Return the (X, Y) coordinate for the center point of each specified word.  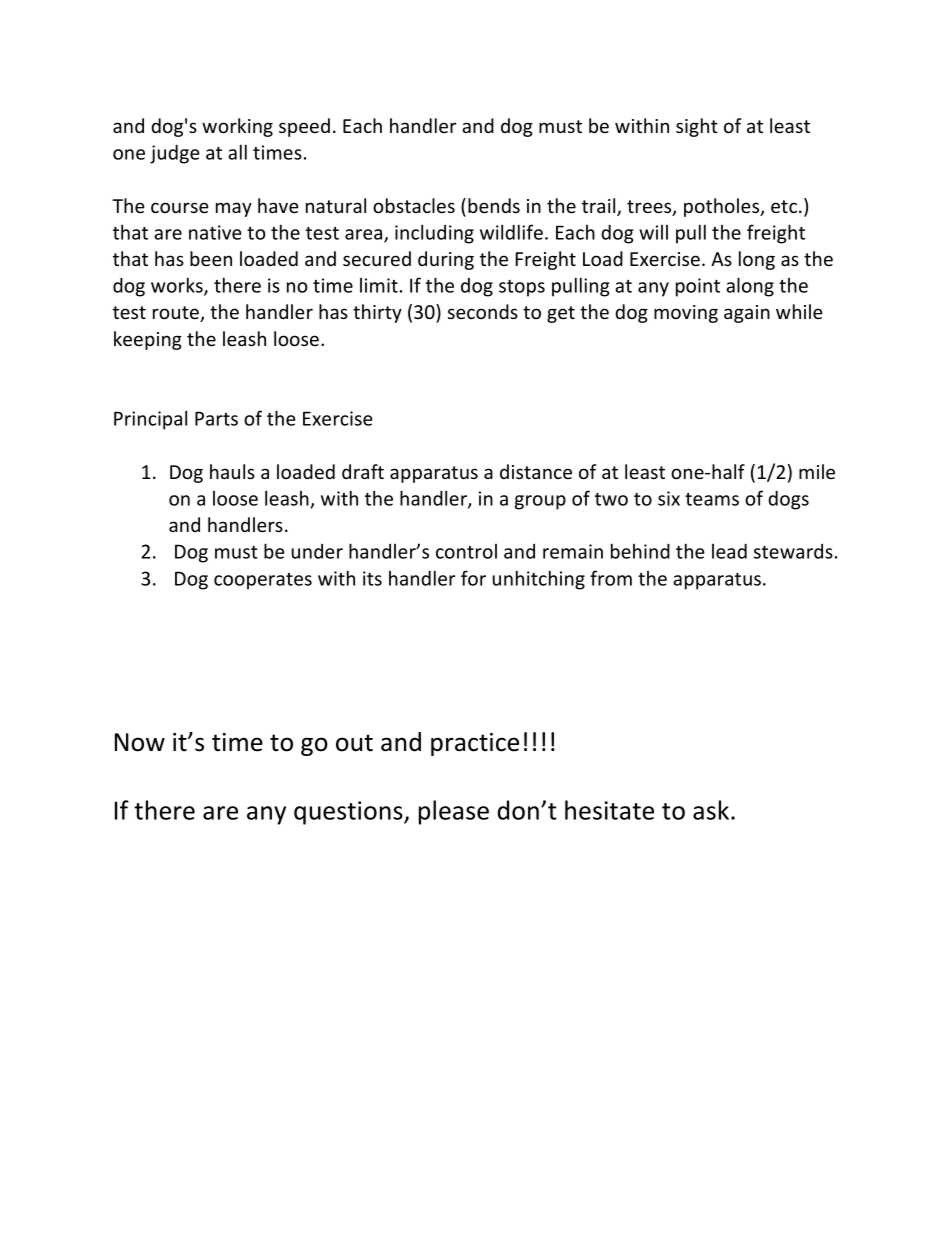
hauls (232, 471)
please (454, 812)
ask (711, 810)
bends (494, 205)
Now (140, 742)
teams (712, 499)
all (237, 152)
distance (536, 471)
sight (697, 127)
